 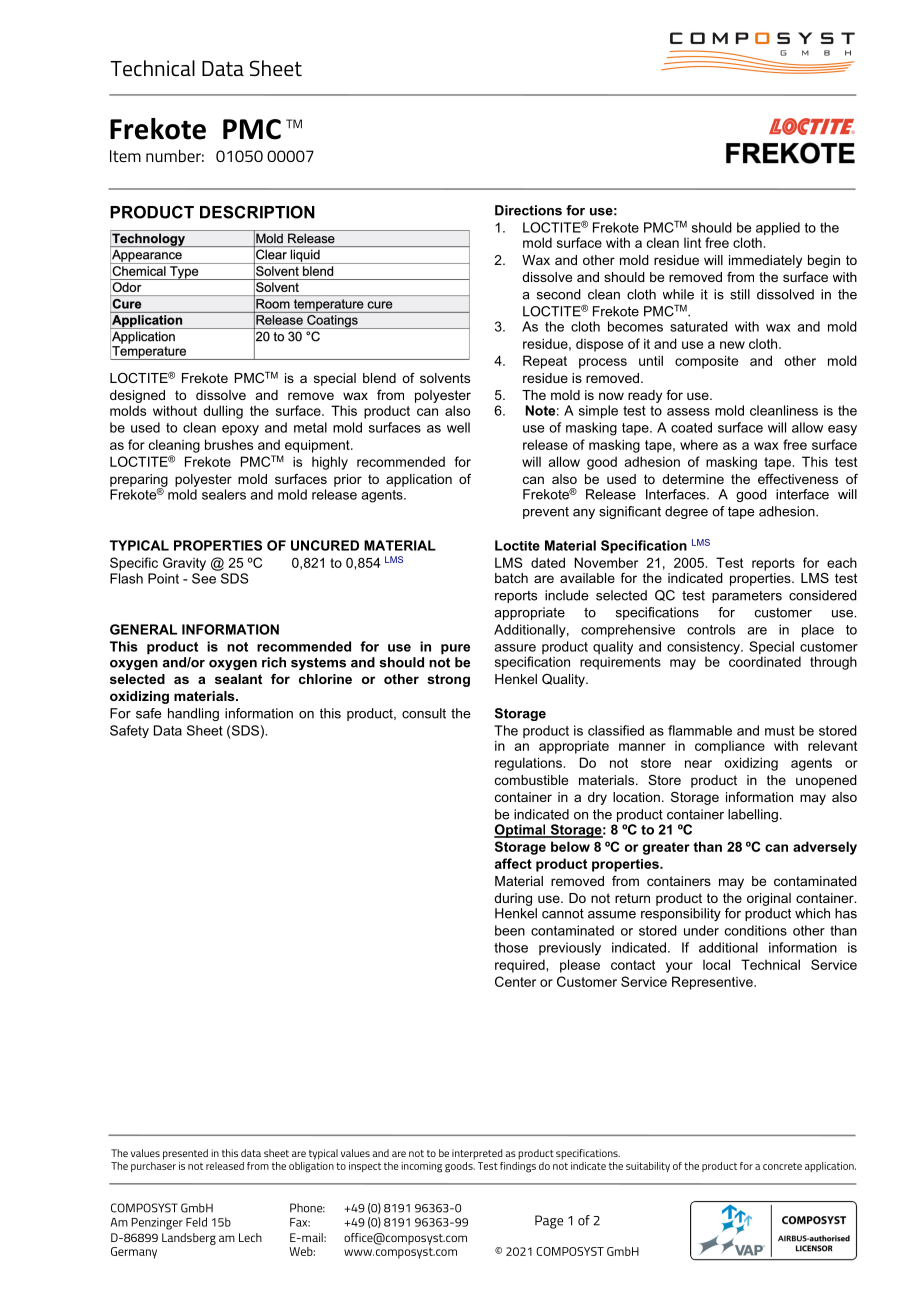 What do you see at coordinates (193, 714) in the document?
I see `handling` at bounding box center [193, 714].
